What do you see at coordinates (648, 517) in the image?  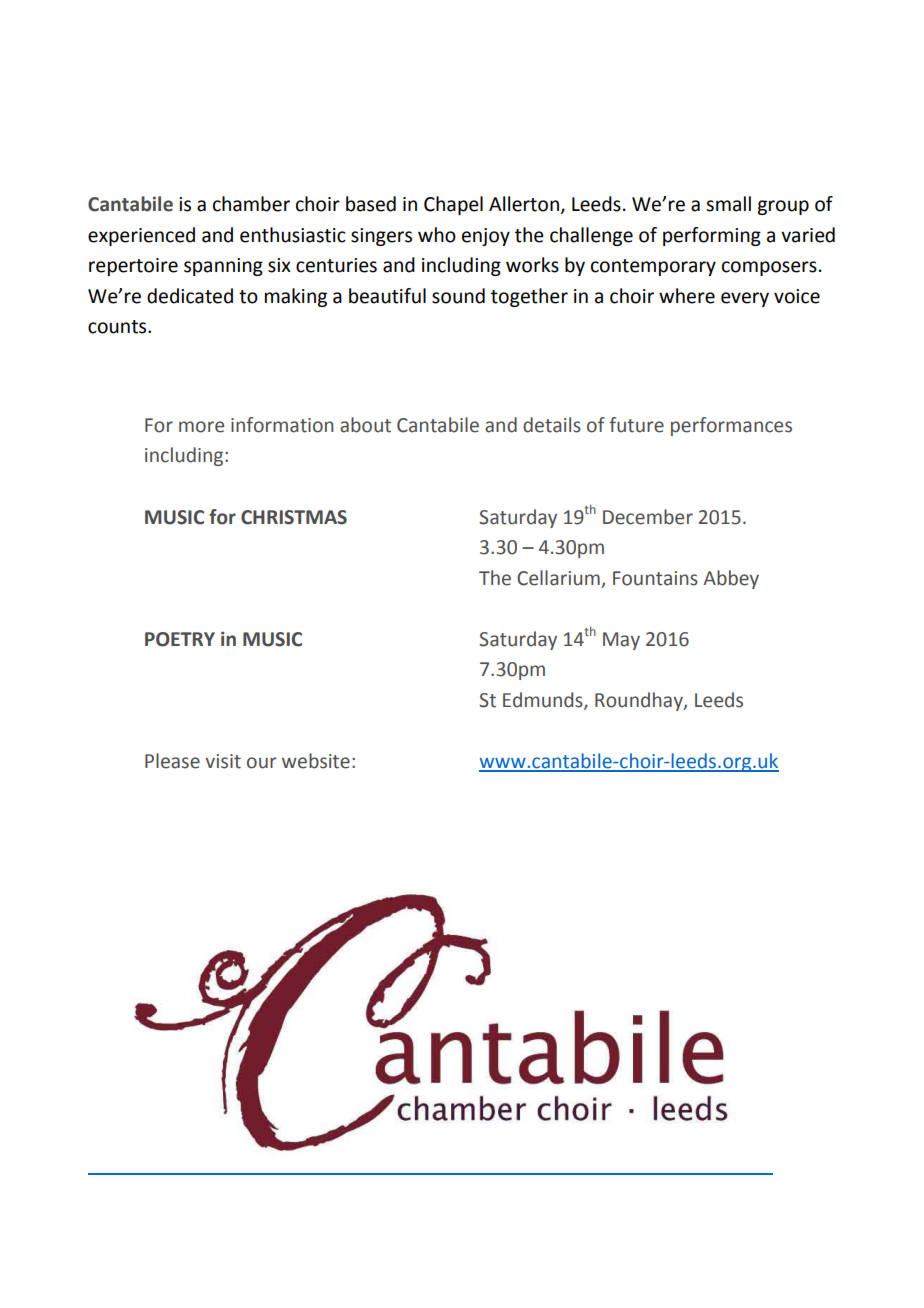 I see `December` at bounding box center [648, 517].
